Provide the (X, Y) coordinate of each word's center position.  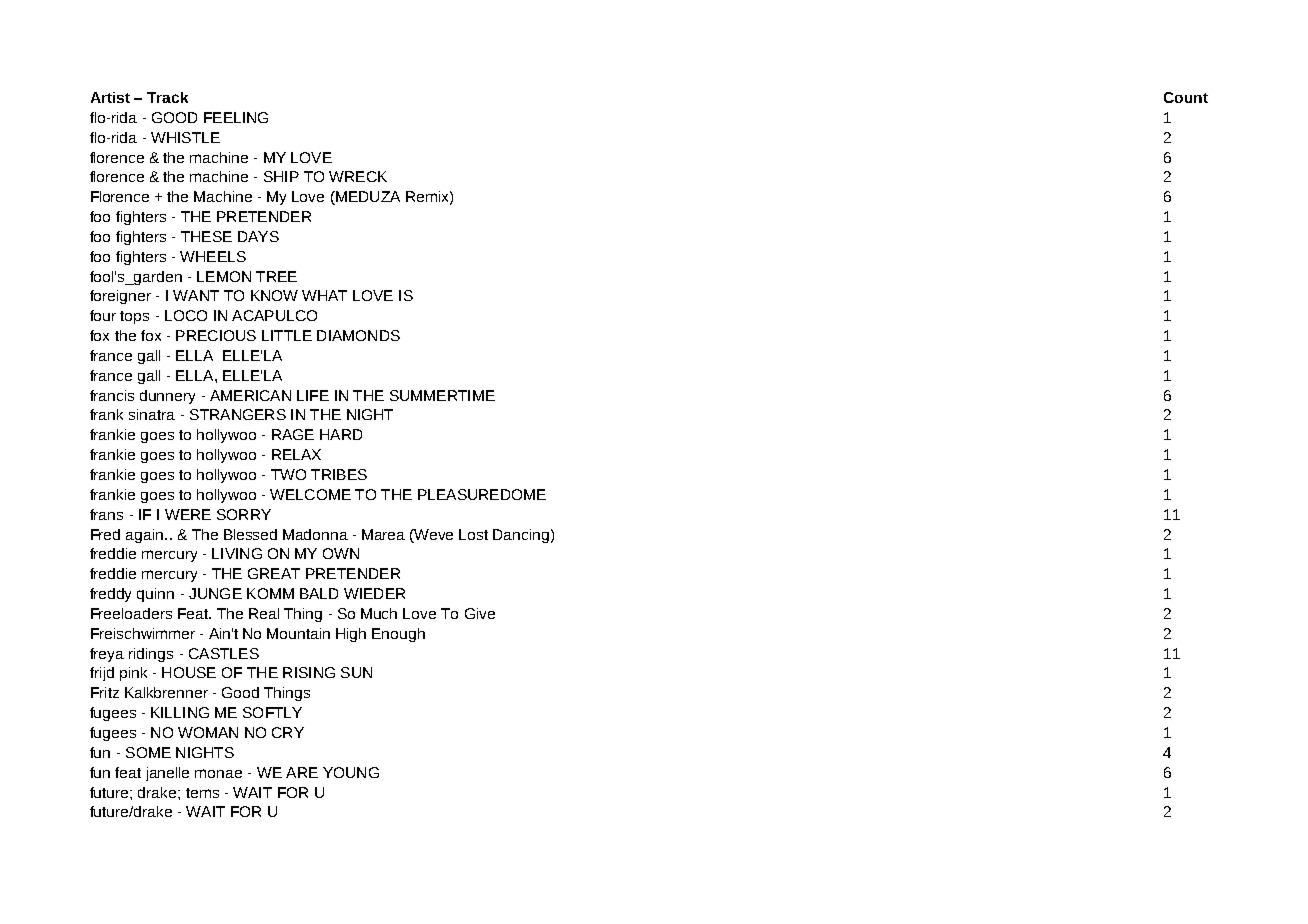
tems (202, 793)
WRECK (358, 176)
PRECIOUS (216, 335)
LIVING (237, 553)
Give (480, 613)
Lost (473, 534)
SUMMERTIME (442, 395)
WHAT (324, 295)
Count (1186, 97)
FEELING (236, 117)
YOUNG (351, 772)
